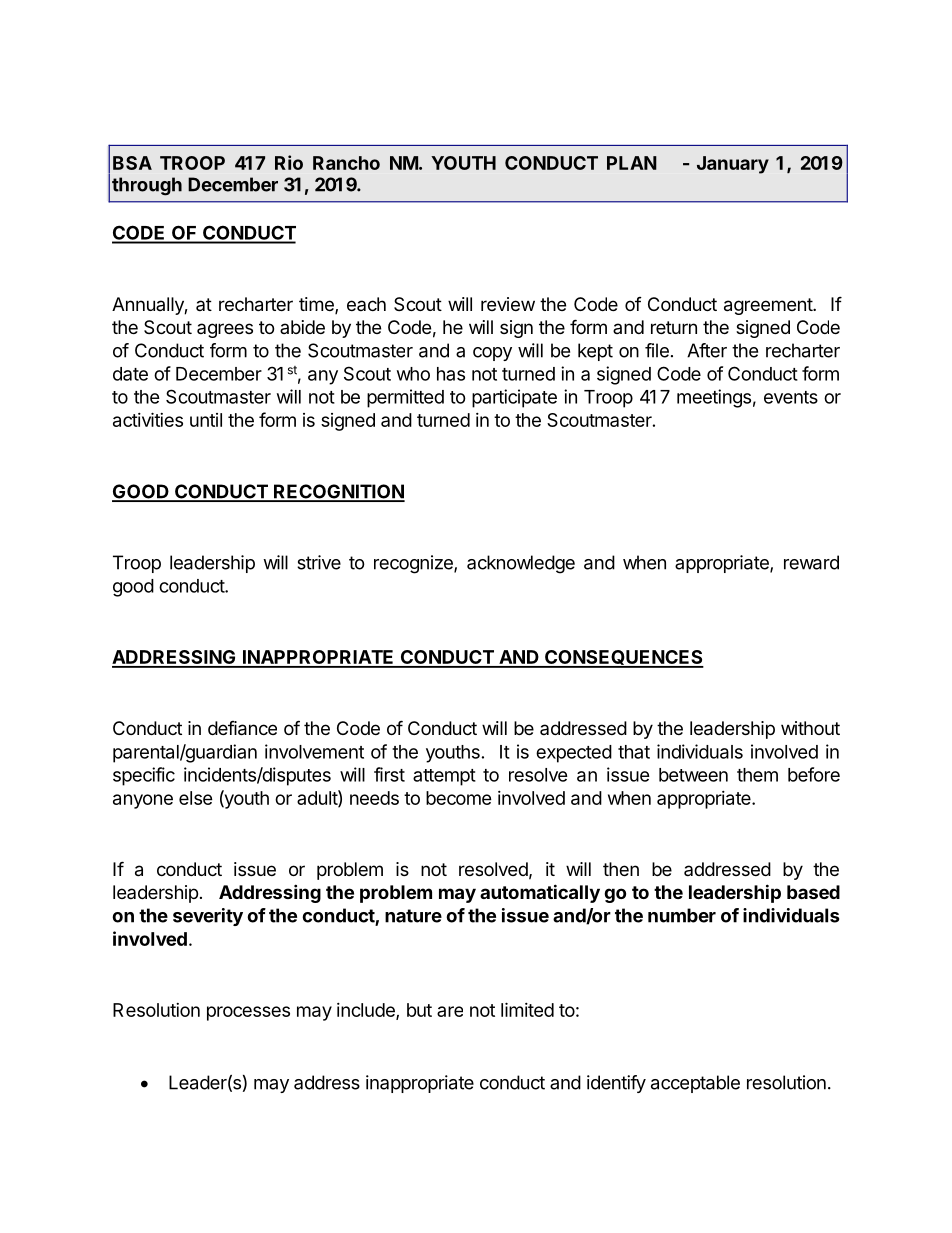 Image resolution: width=952 pixels, height=1233 pixels. I want to click on processes, so click(248, 1013).
